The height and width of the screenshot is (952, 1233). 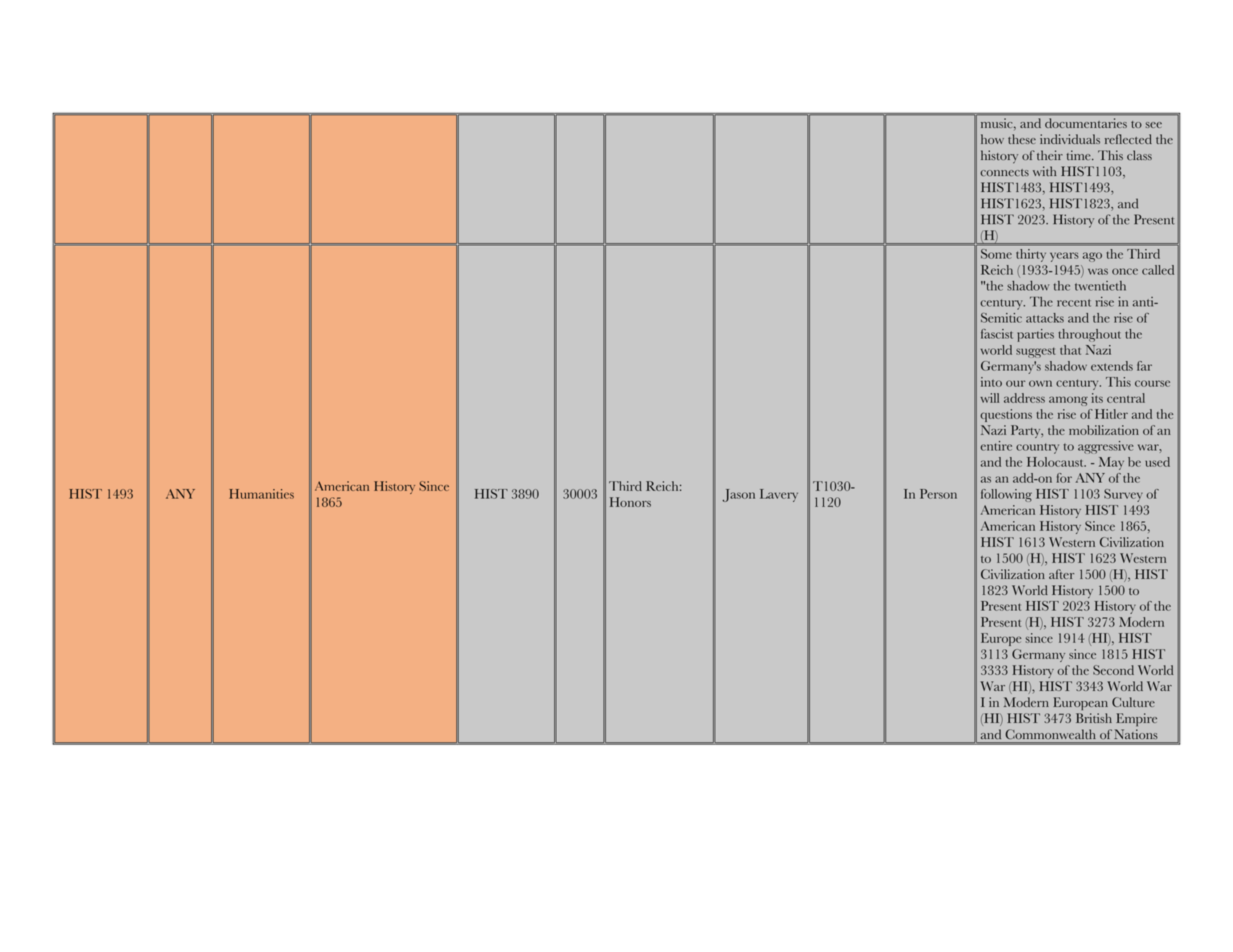 I want to click on Humanities, so click(x=261, y=494).
